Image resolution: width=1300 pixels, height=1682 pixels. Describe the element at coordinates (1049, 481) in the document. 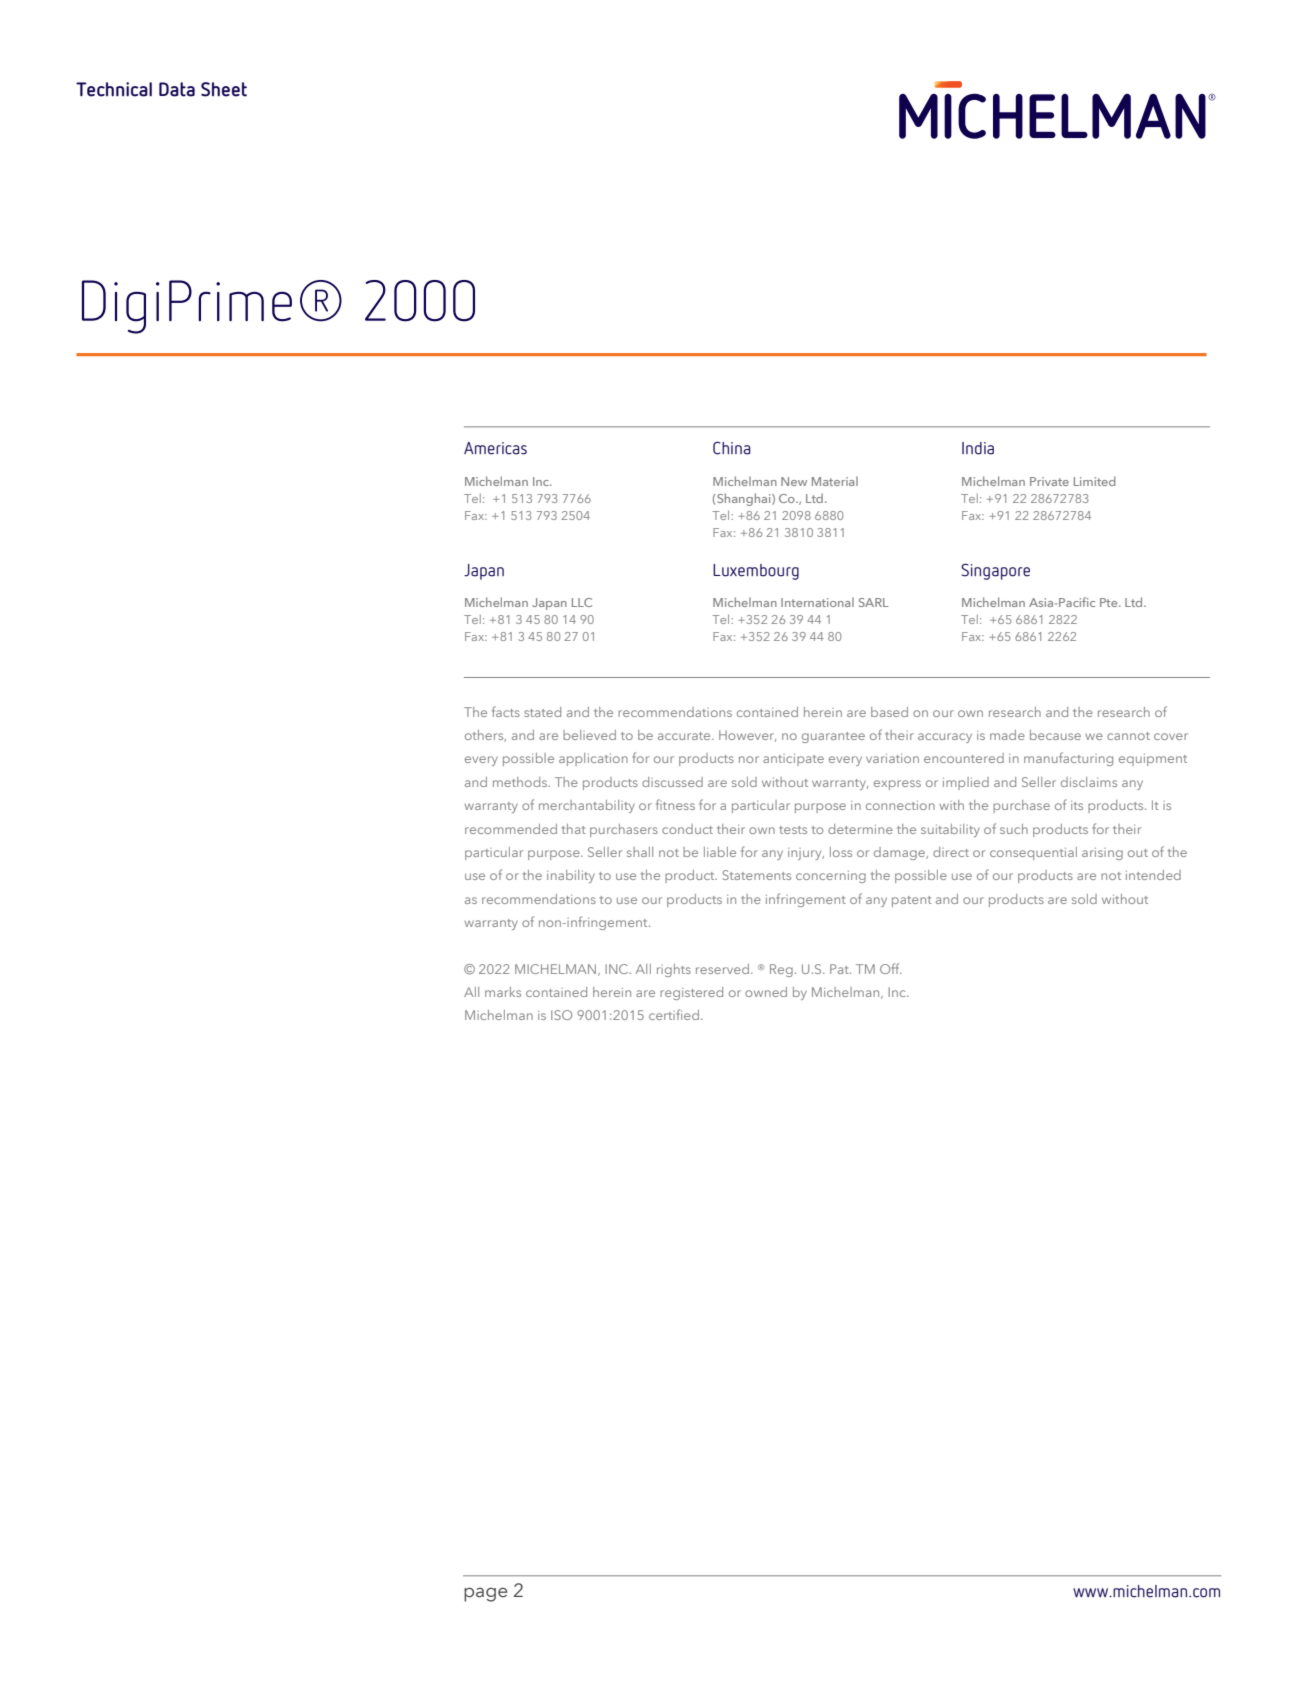

I see `Private` at that location.
